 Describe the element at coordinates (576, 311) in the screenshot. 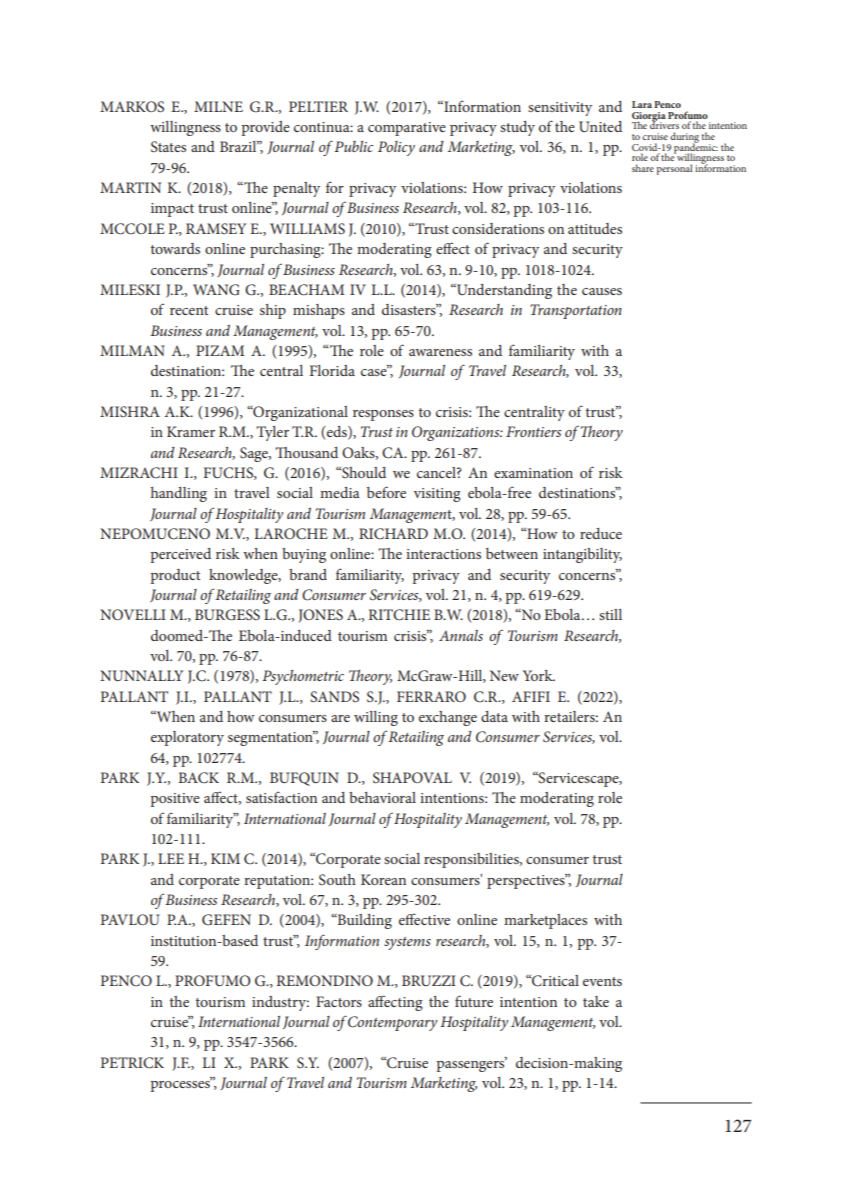

I see `Transportation` at that location.
